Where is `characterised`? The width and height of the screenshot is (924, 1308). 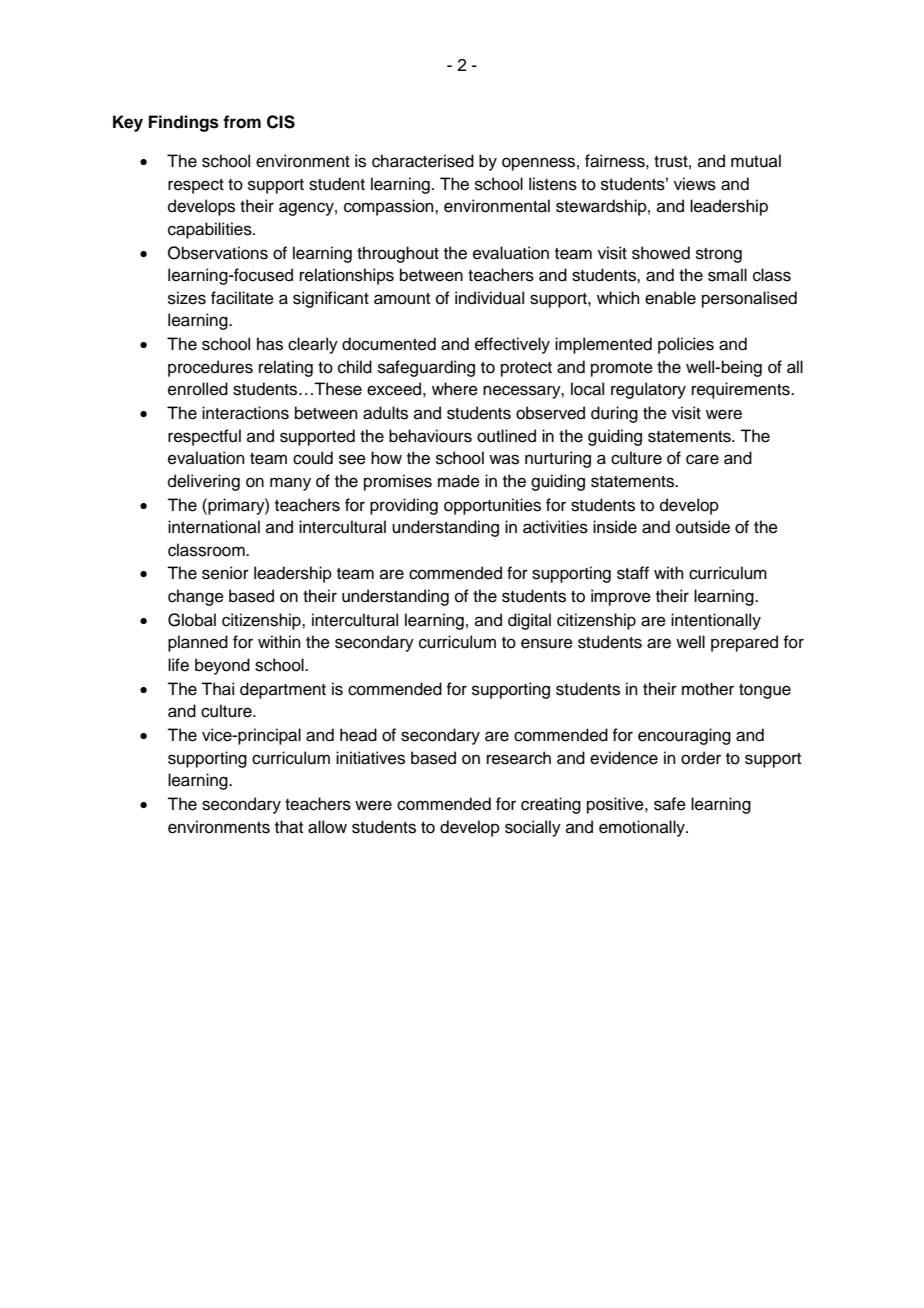 characterised is located at coordinates (423, 161).
